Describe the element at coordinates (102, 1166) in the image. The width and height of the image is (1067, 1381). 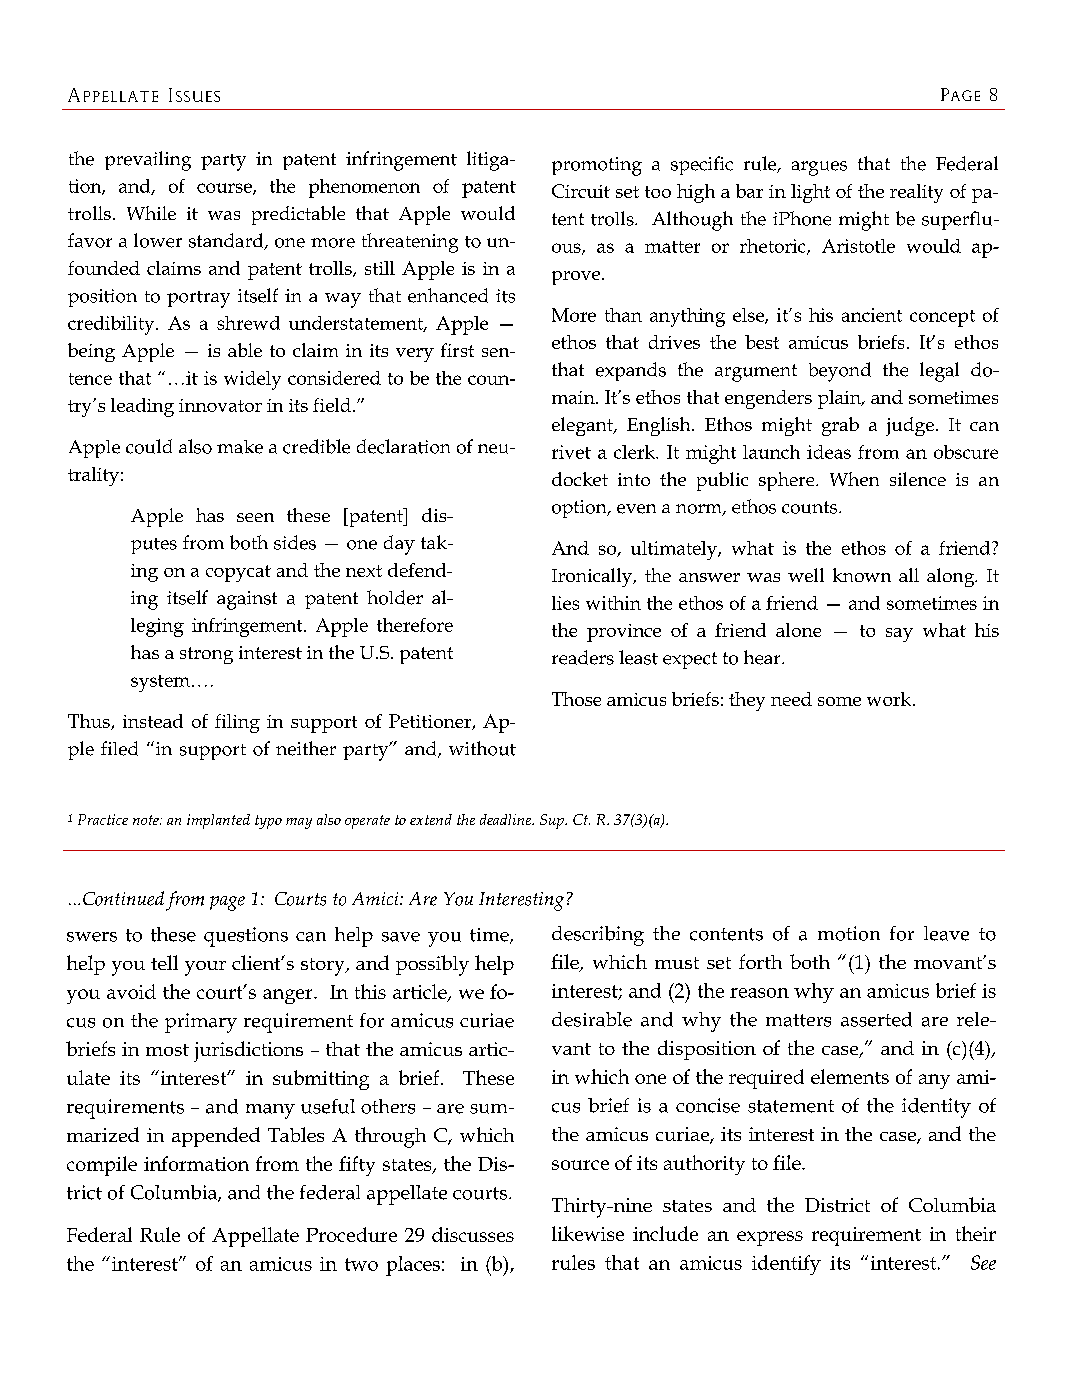
I see `compile` at that location.
